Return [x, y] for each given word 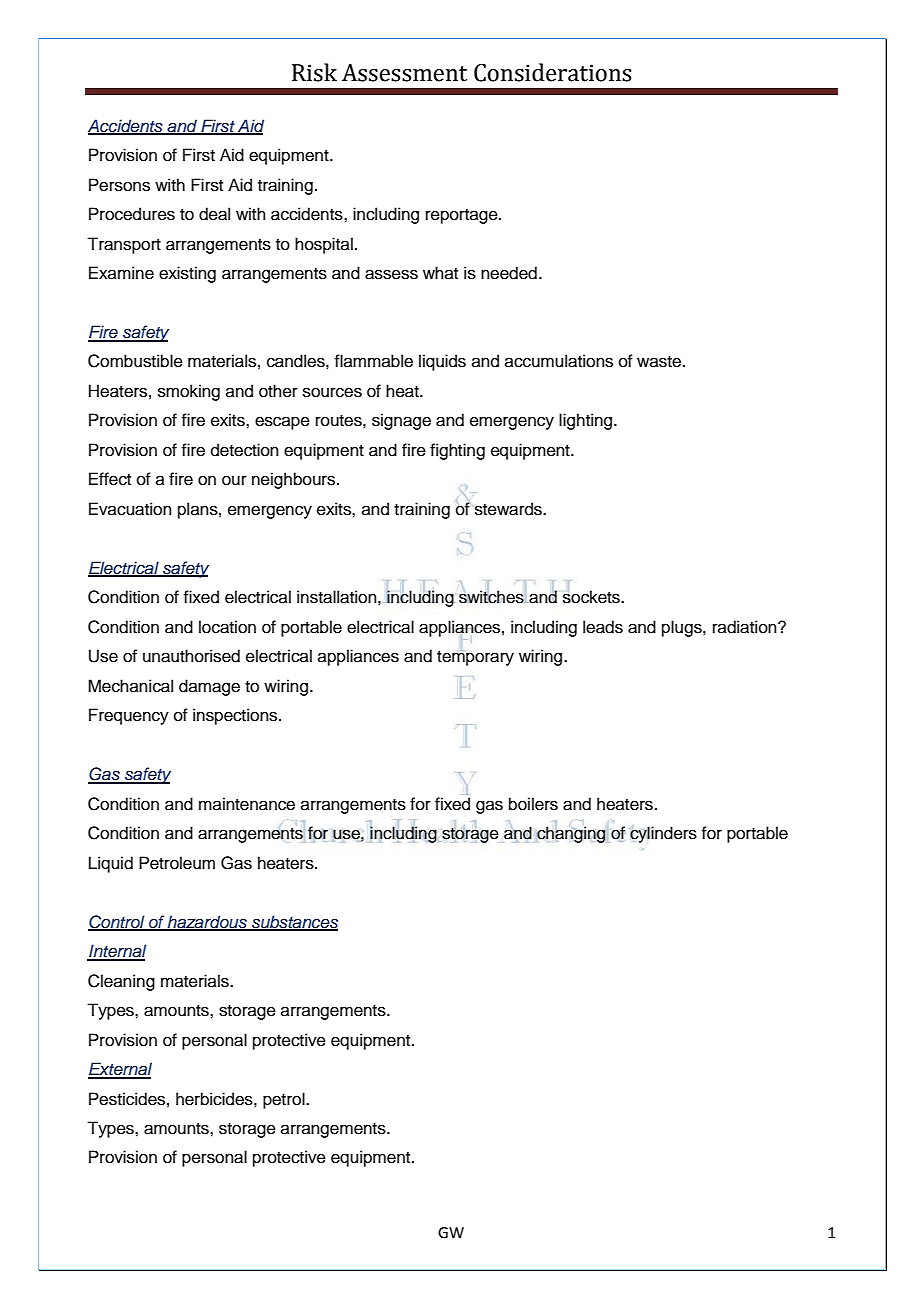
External [120, 1070]
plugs [683, 628]
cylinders [663, 834]
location [227, 627]
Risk [314, 72]
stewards [509, 509]
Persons [119, 185]
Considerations [552, 72]
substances [294, 922]
